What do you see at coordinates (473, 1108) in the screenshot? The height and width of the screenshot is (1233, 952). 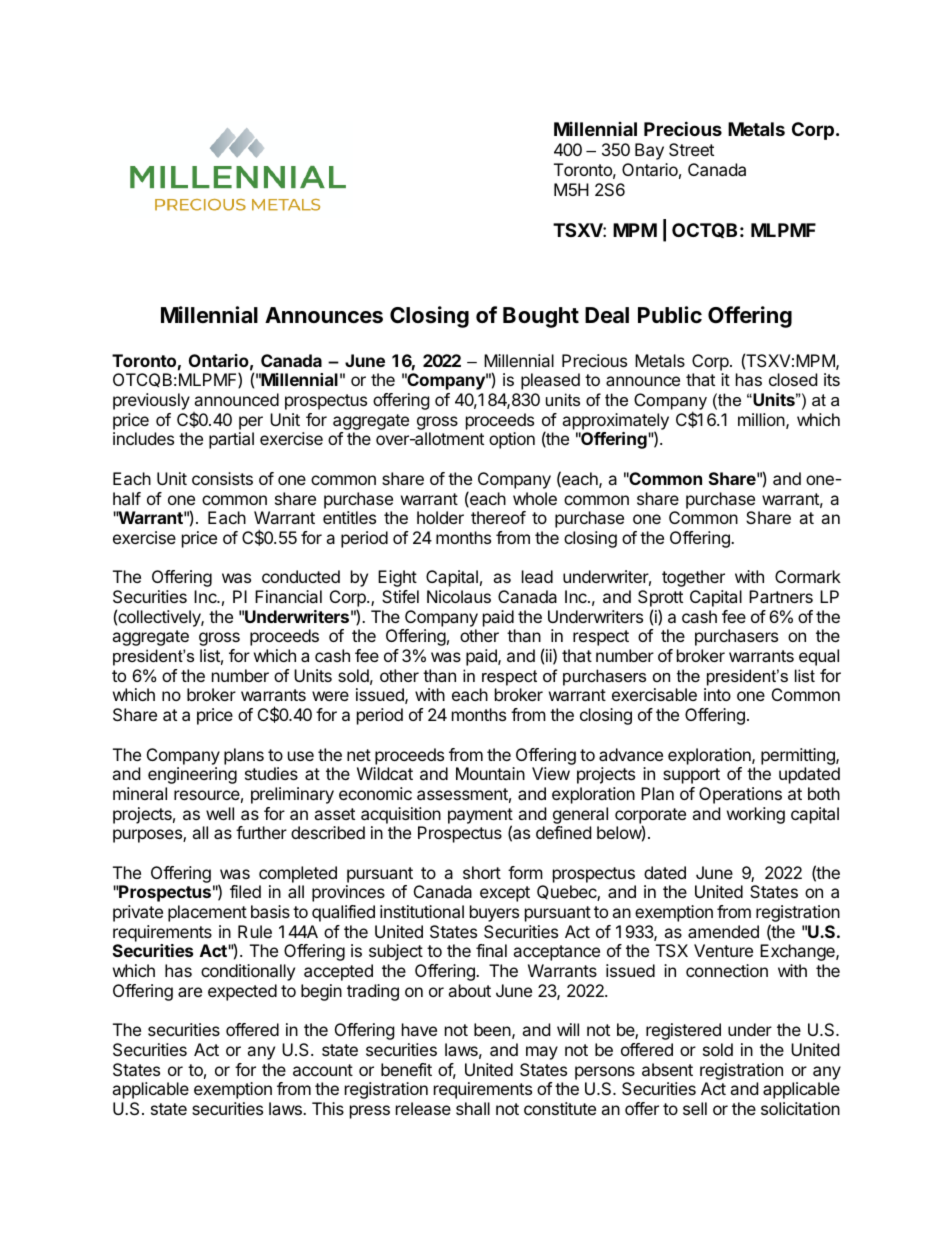 I see `shall` at bounding box center [473, 1108].
